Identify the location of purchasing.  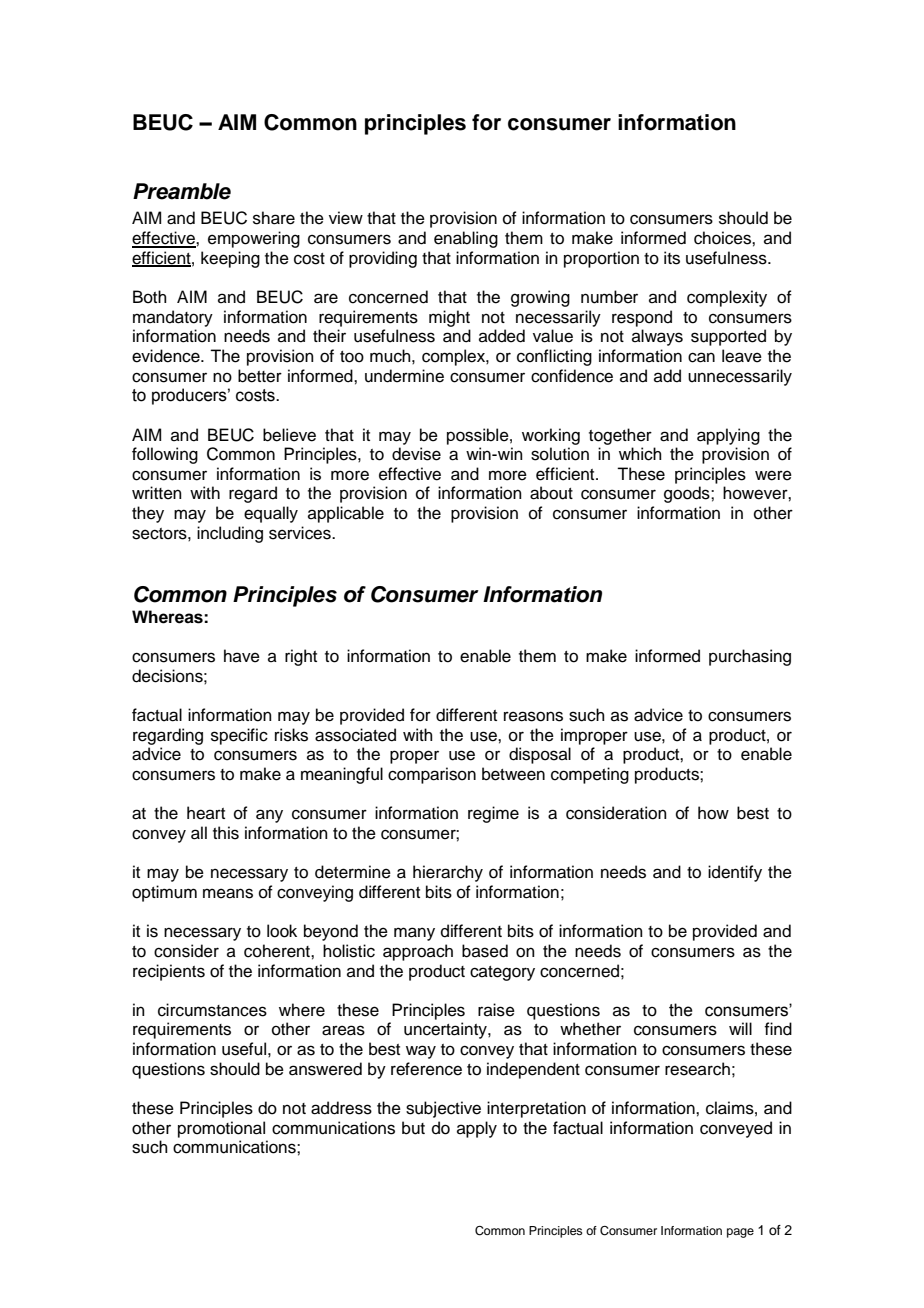
(750, 657).
